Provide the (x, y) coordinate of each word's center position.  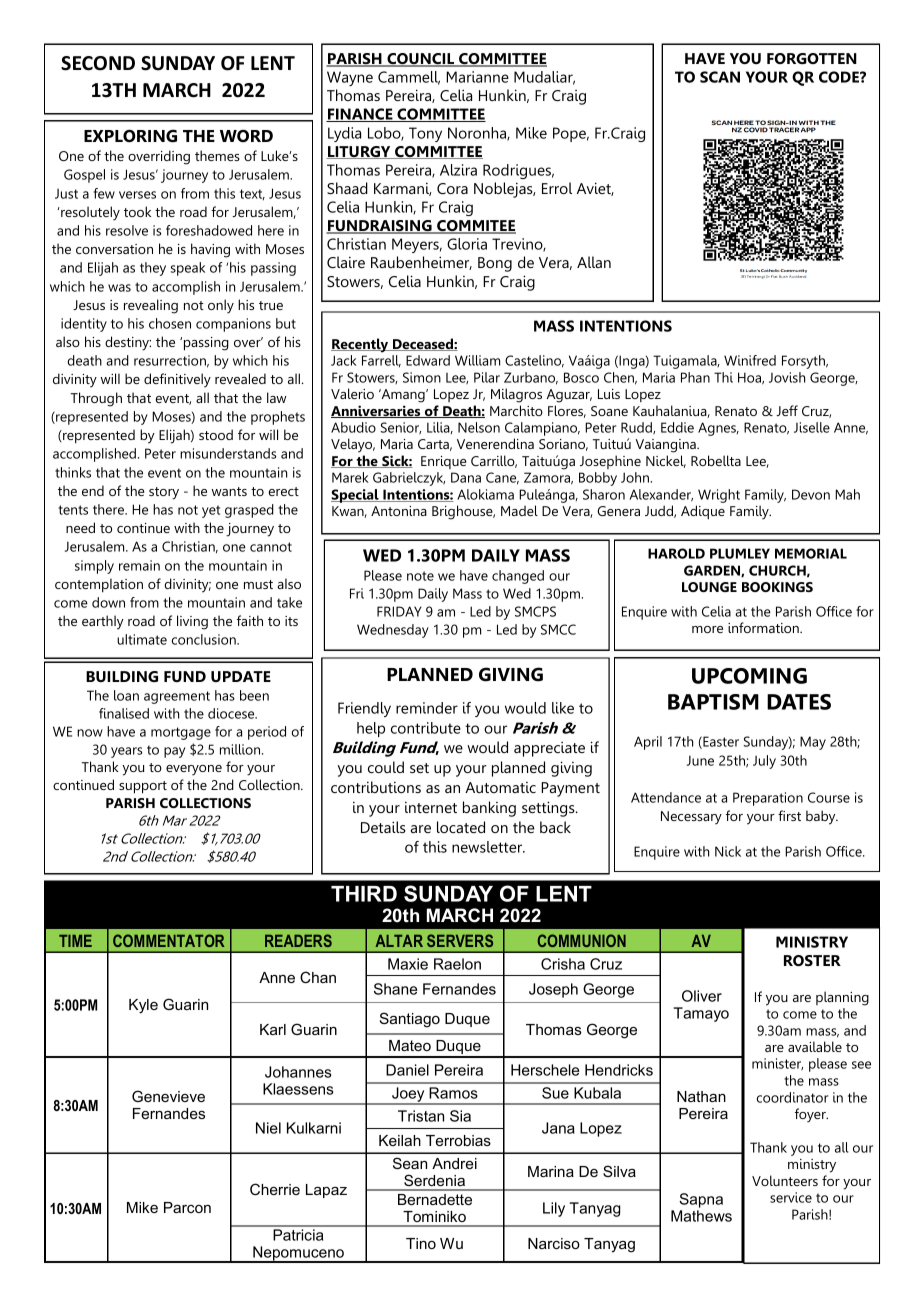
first (789, 815)
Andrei (454, 1163)
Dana (466, 477)
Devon (811, 494)
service (791, 1197)
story (164, 493)
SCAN (720, 77)
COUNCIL (421, 60)
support (143, 787)
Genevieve (168, 1096)
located (461, 827)
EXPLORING (130, 135)
